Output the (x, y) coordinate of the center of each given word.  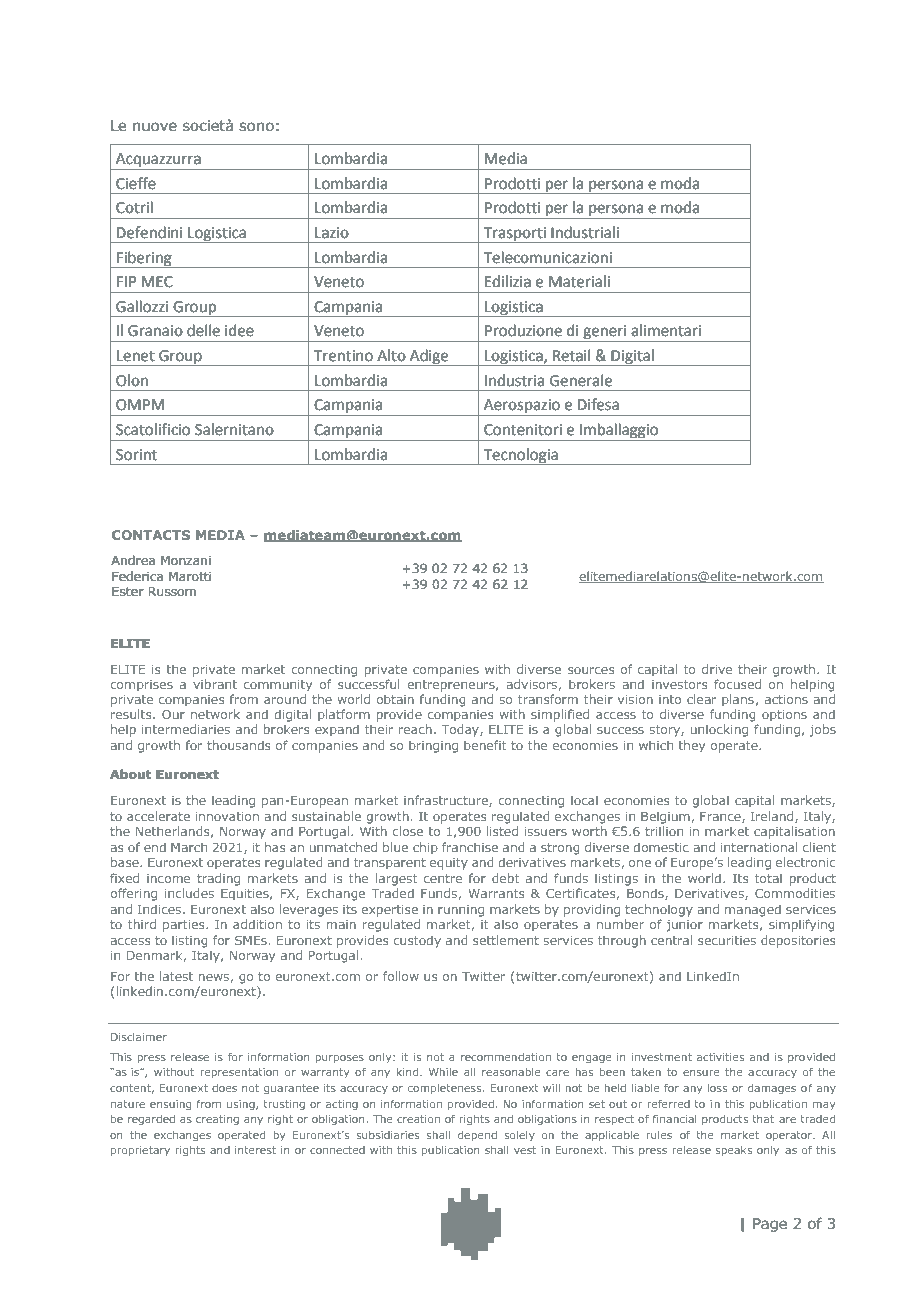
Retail (571, 355)
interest (255, 1150)
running (461, 911)
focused (737, 684)
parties (185, 926)
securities (727, 940)
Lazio (332, 233)
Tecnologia (520, 456)
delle (203, 330)
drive (717, 669)
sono (256, 127)
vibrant (215, 684)
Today (461, 730)
